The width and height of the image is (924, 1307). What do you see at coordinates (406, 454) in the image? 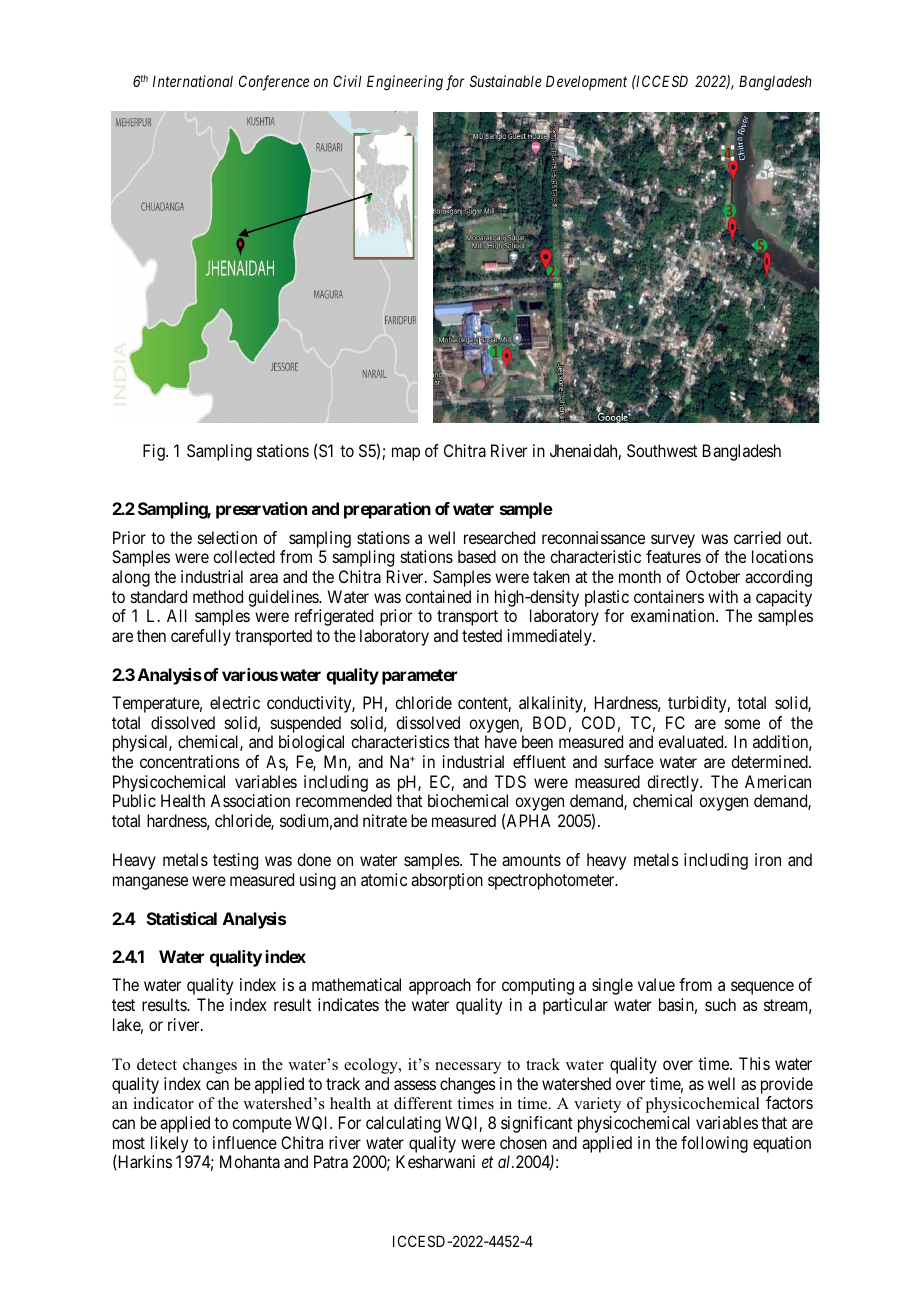
I see `map` at bounding box center [406, 454].
